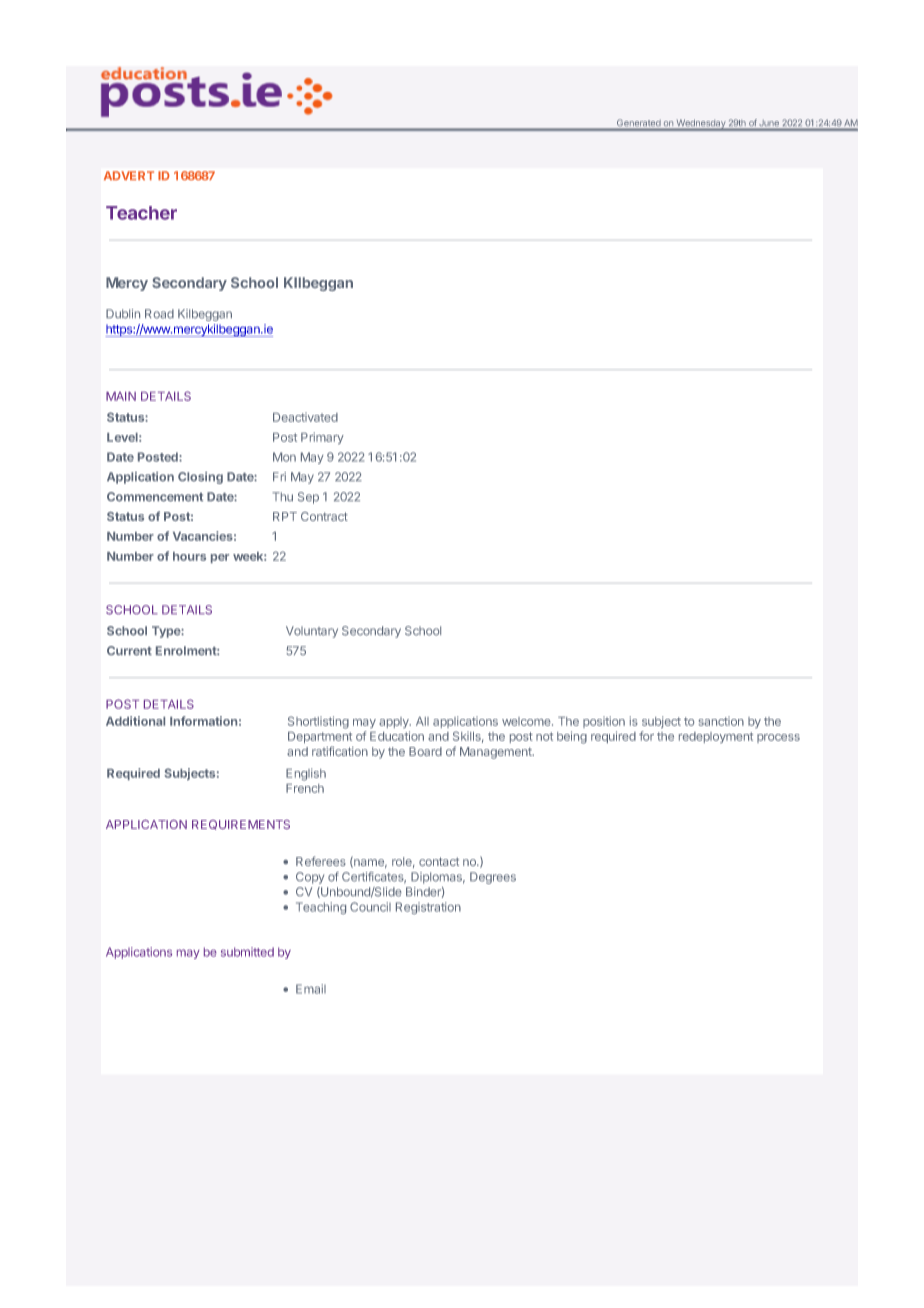 This image has width=924, height=1308. Describe the element at coordinates (305, 417) in the image. I see `Deactivated` at that location.
